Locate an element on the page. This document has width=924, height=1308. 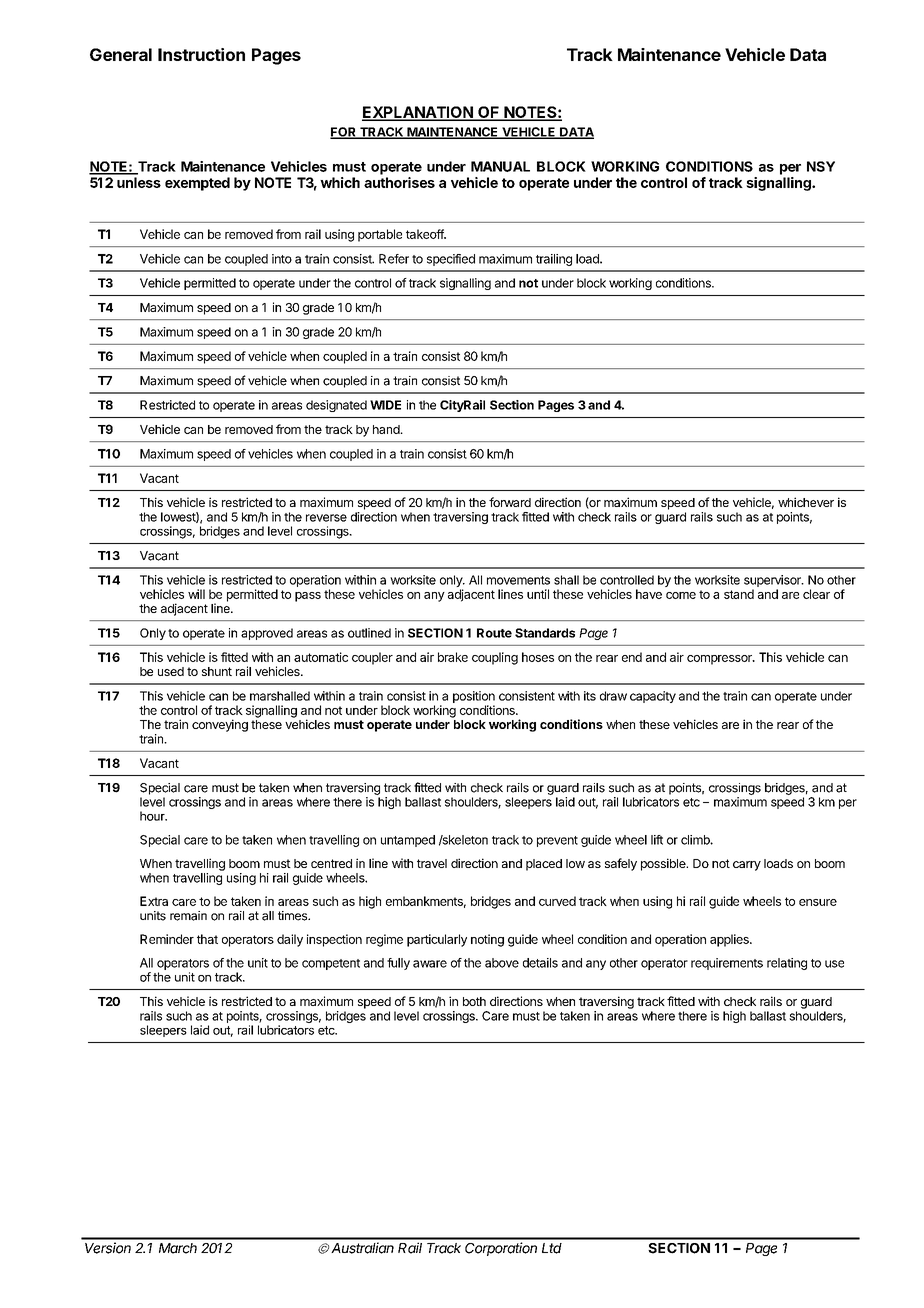
brake is located at coordinates (453, 657).
